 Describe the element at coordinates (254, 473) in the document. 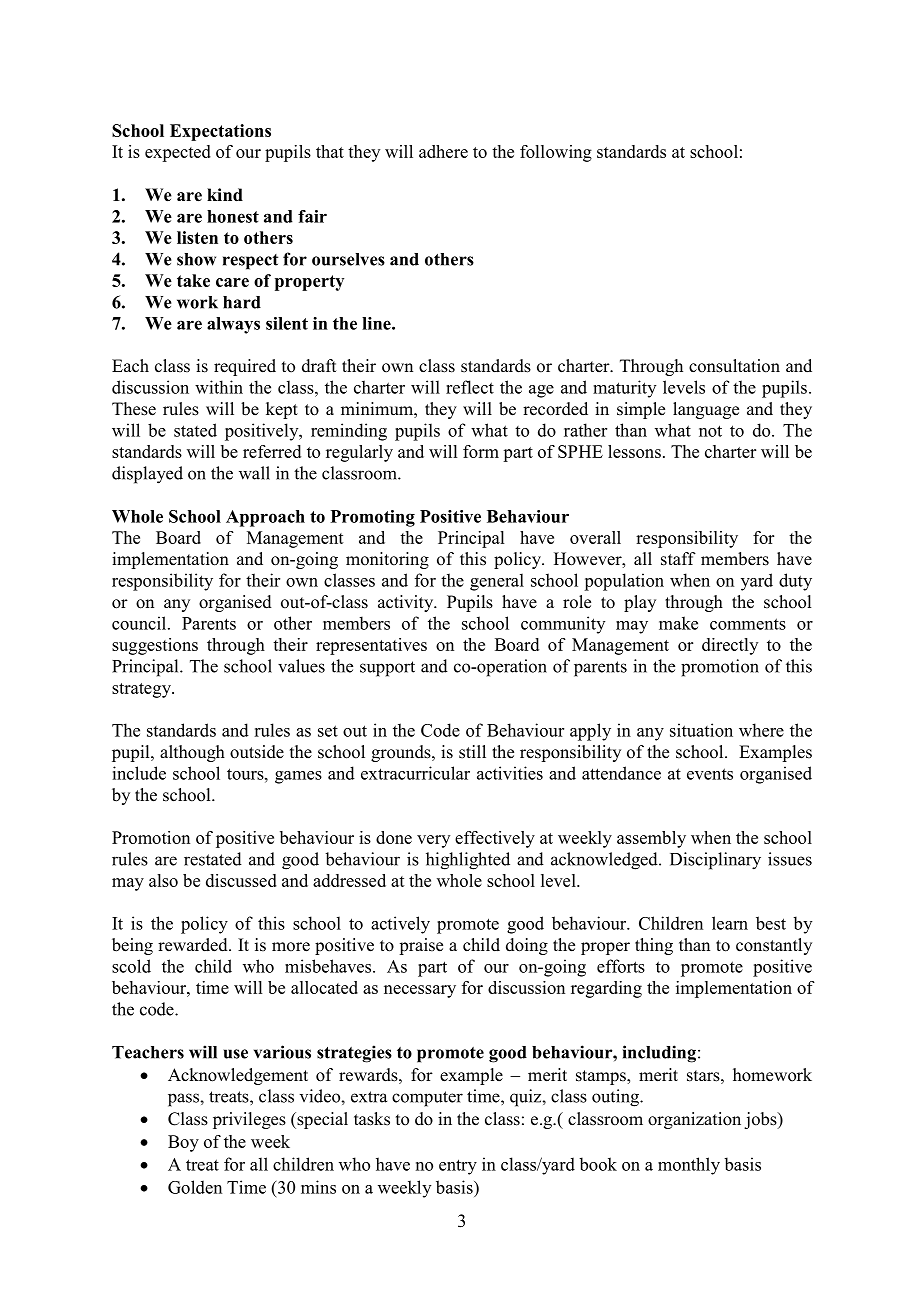

I see `wall` at that location.
